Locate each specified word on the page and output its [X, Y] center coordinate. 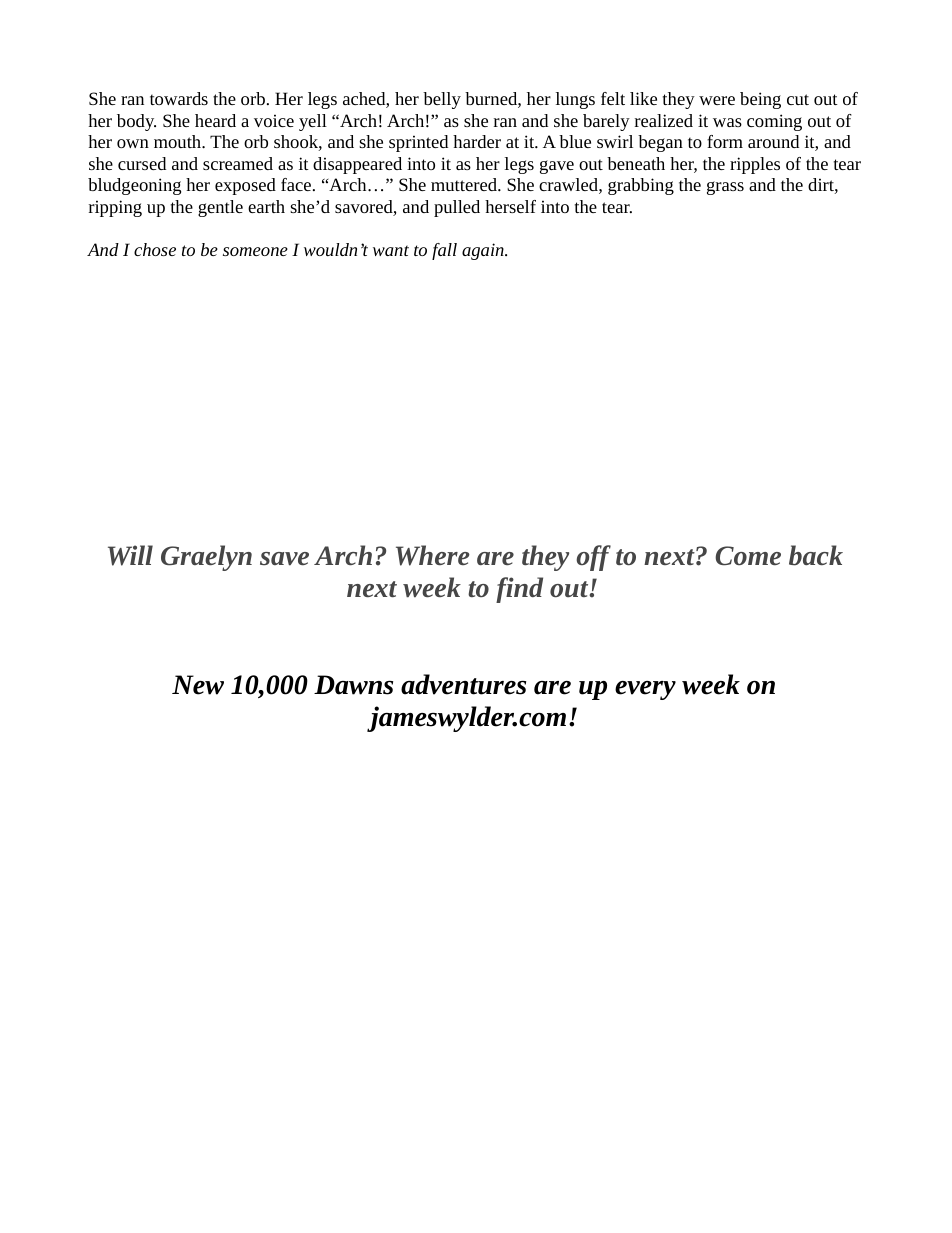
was [727, 122]
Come [748, 555]
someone [255, 251]
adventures [463, 684]
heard [215, 120]
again [484, 251]
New [198, 685]
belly [442, 100]
